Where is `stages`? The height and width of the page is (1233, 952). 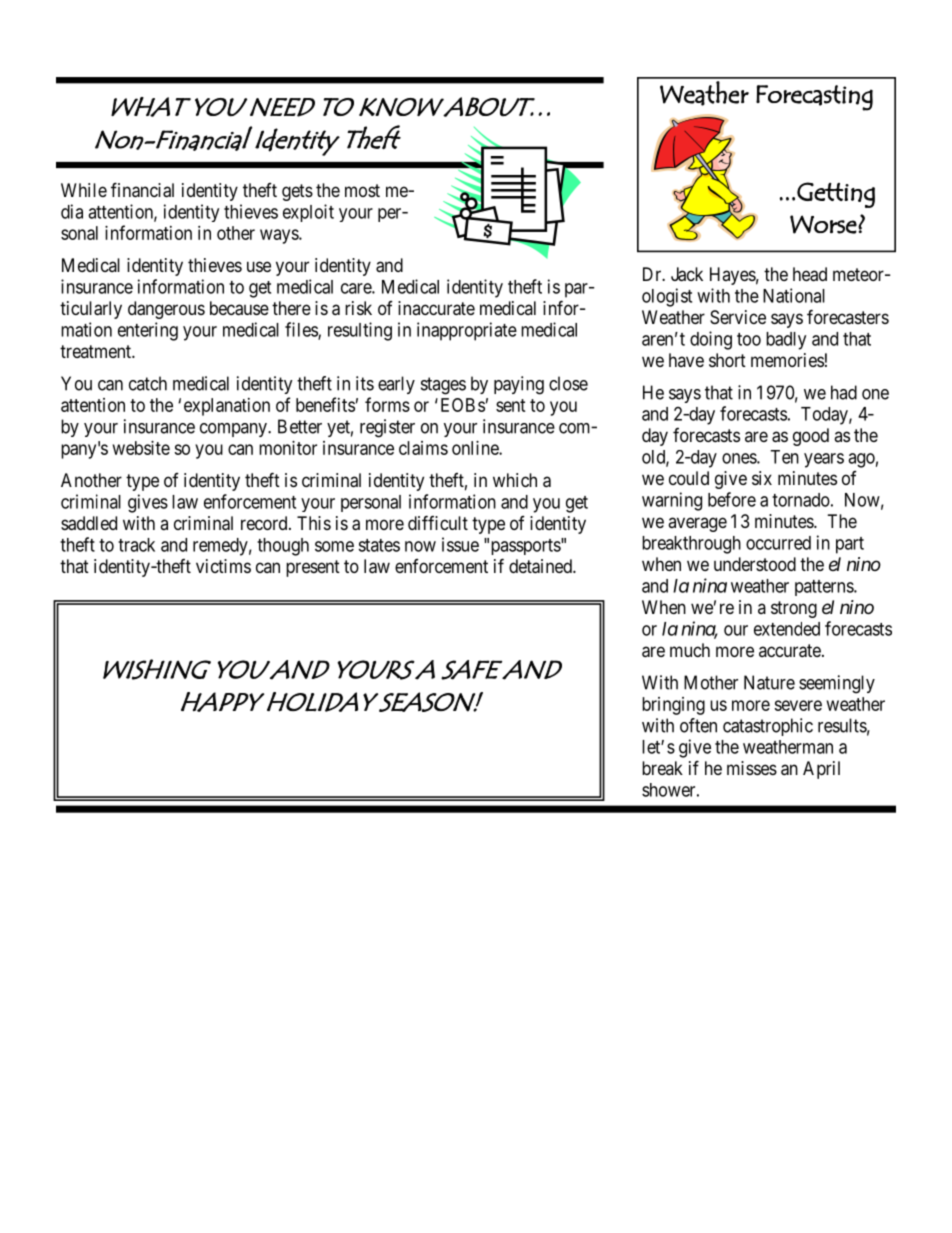
stages is located at coordinates (443, 386).
